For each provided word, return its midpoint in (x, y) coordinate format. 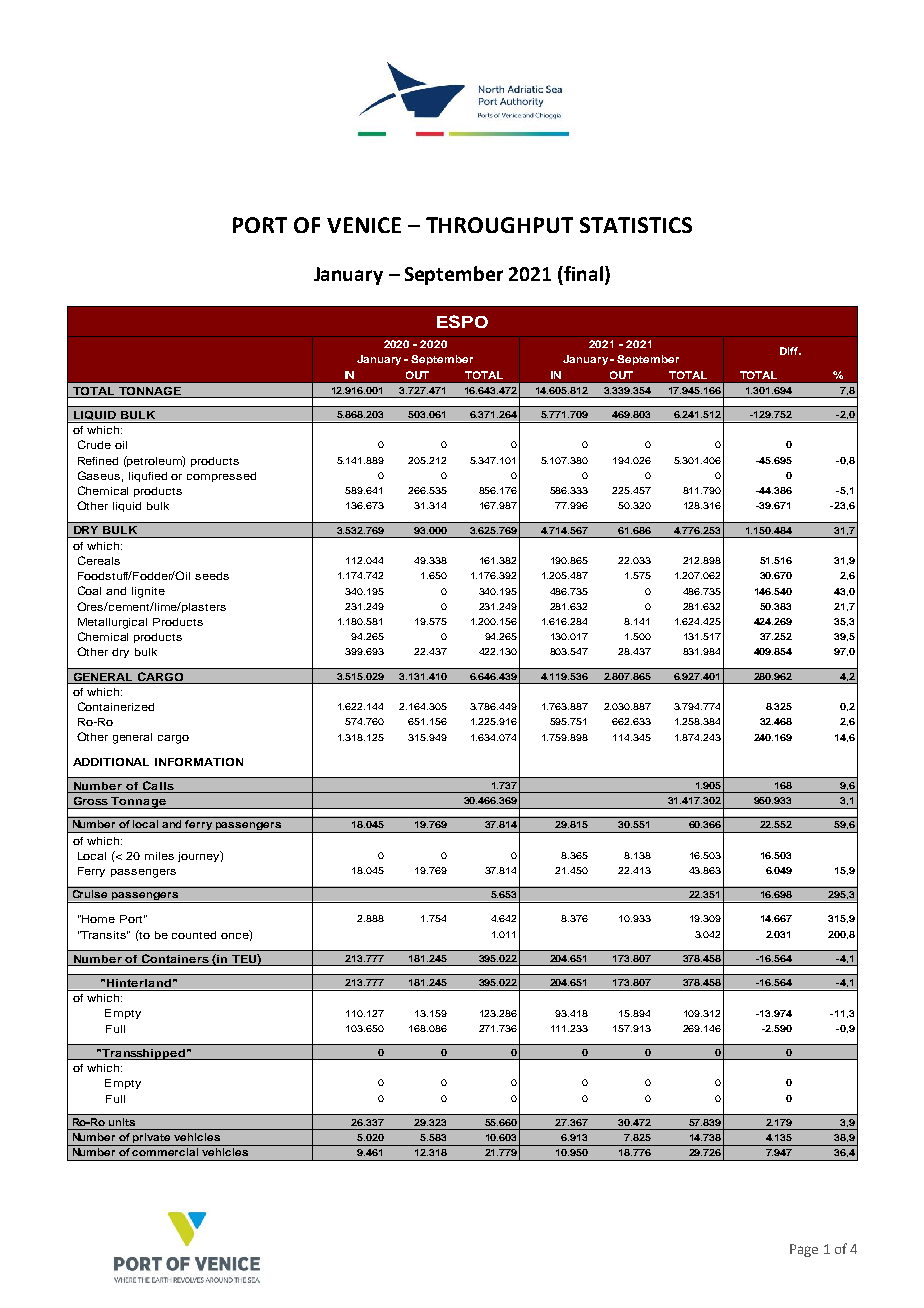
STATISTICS (636, 225)
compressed (221, 477)
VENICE (364, 225)
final (582, 273)
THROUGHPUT (499, 225)
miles (159, 856)
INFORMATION (199, 762)
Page (804, 1250)
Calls (158, 787)
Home (98, 919)
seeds (212, 576)
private (152, 1139)
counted (194, 935)
